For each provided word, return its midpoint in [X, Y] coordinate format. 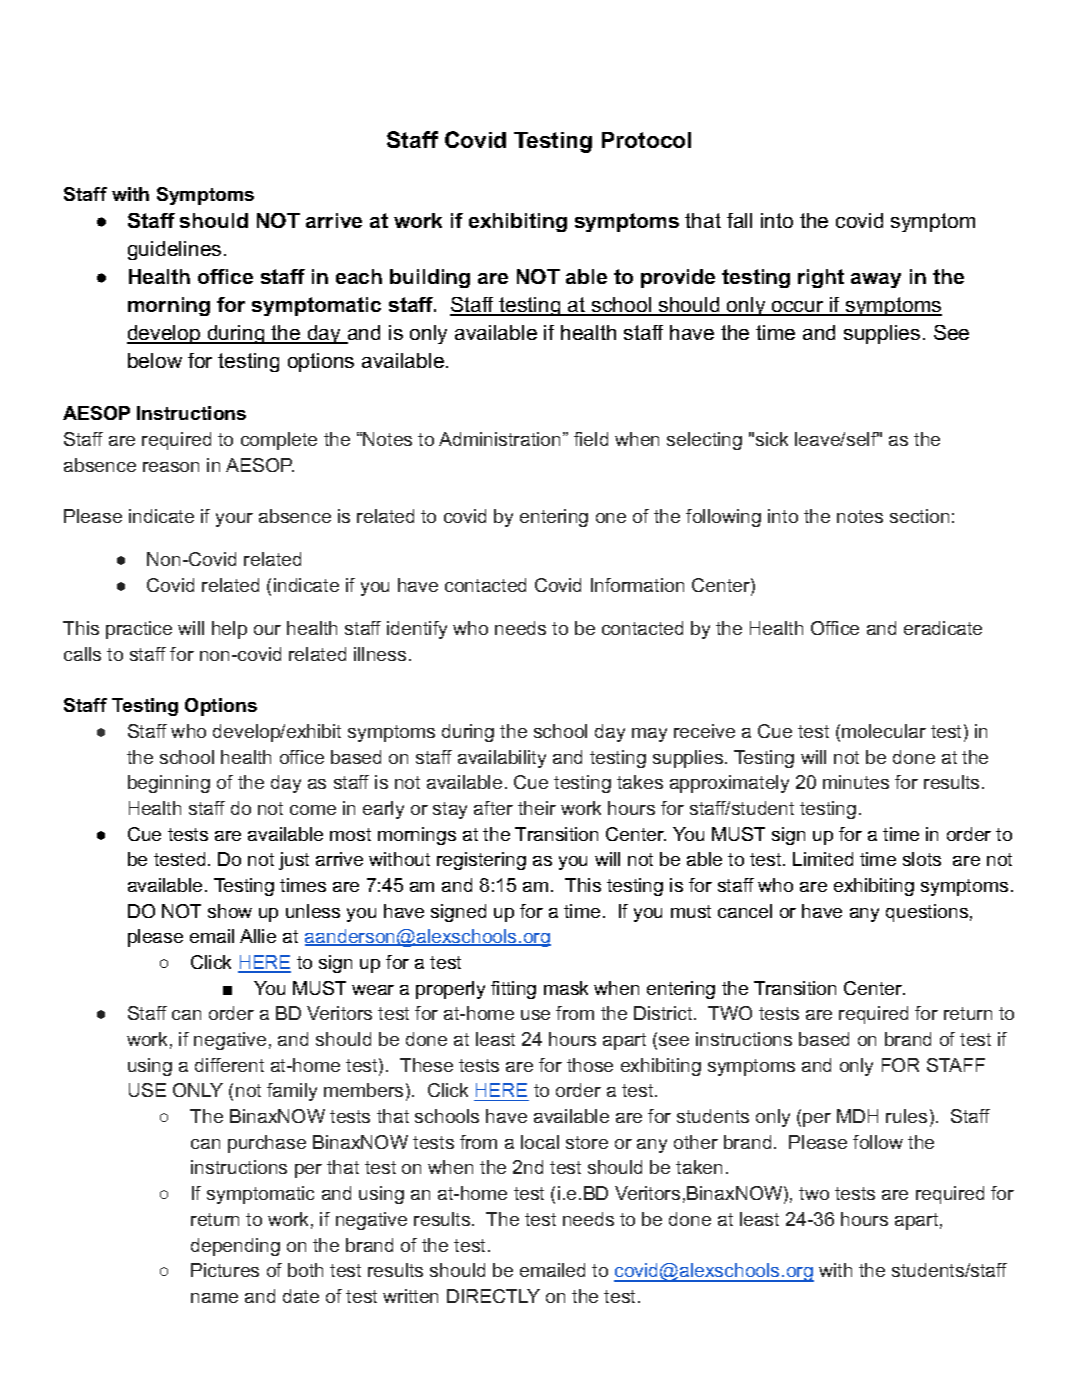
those [590, 1065]
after [493, 808]
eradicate [943, 628]
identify [417, 630]
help [229, 630]
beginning [169, 784]
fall [739, 220]
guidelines [174, 250]
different [229, 1065]
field [591, 439]
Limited [823, 859]
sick [772, 439]
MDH [857, 1116]
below [155, 360]
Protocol [646, 140]
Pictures [225, 1270]
